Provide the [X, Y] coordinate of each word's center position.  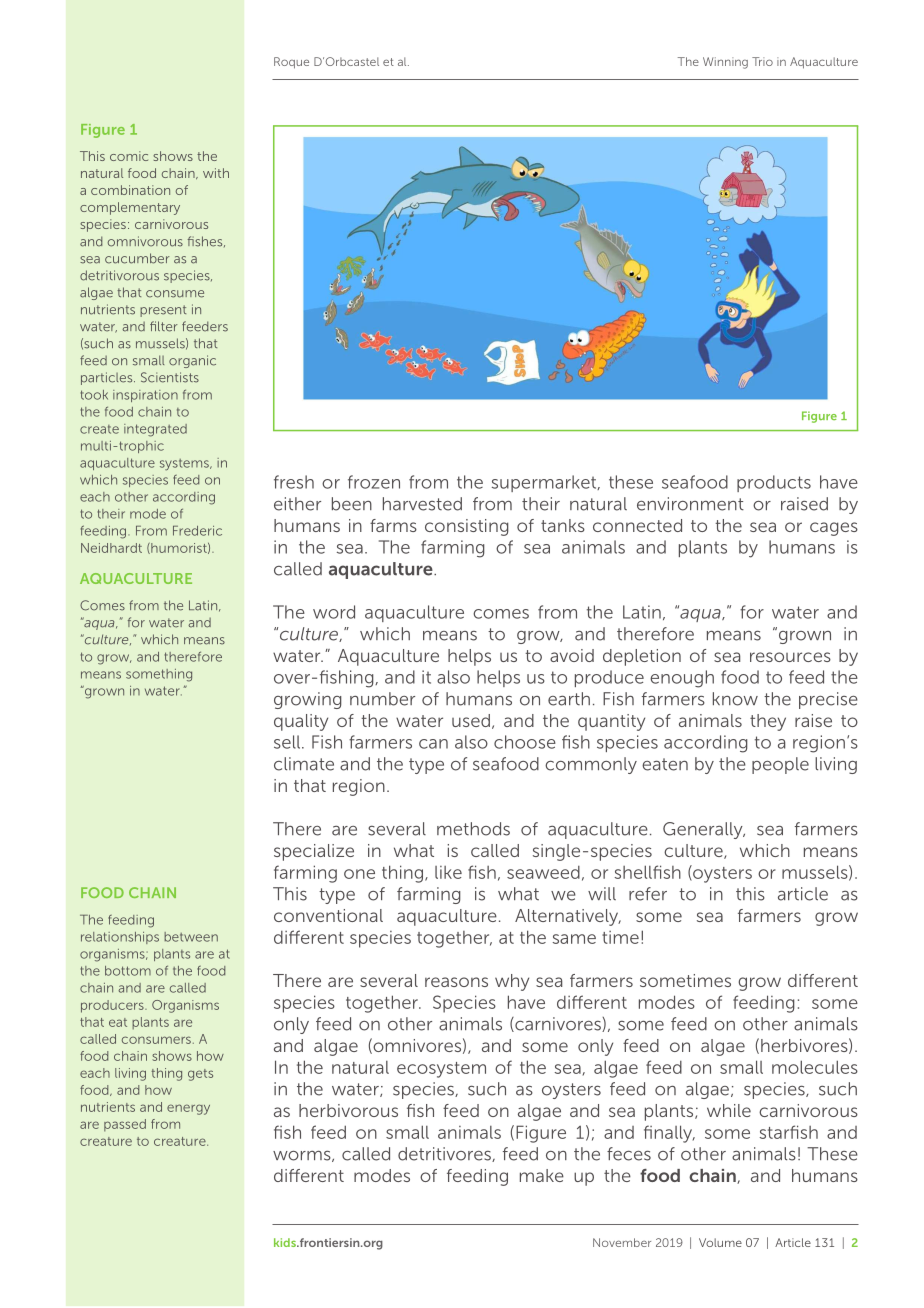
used [471, 720]
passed [125, 1125]
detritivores [445, 1154]
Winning [725, 63]
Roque [291, 63]
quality [301, 722]
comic [129, 156]
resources [790, 657]
